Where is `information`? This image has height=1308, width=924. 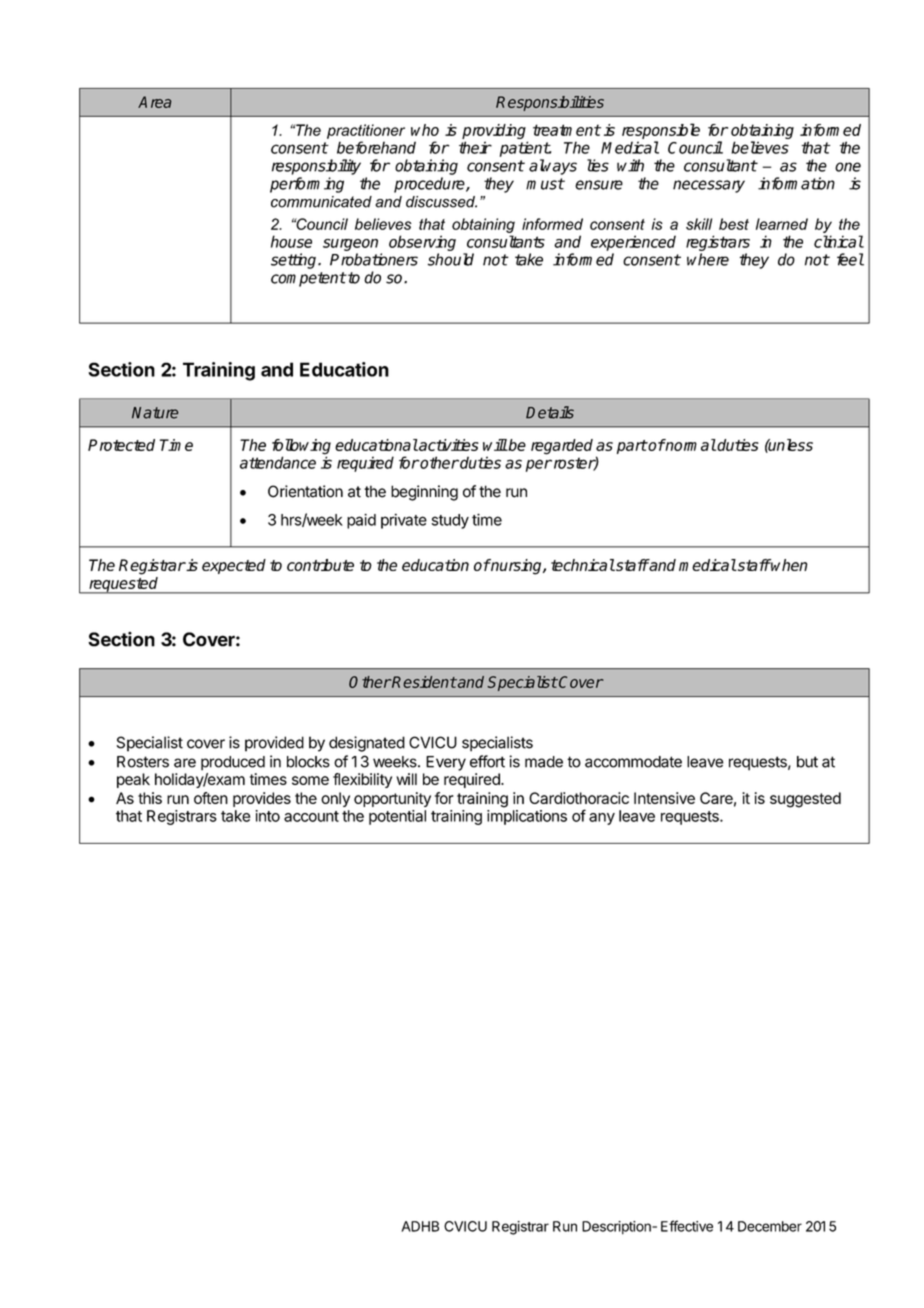 information is located at coordinates (796, 183).
